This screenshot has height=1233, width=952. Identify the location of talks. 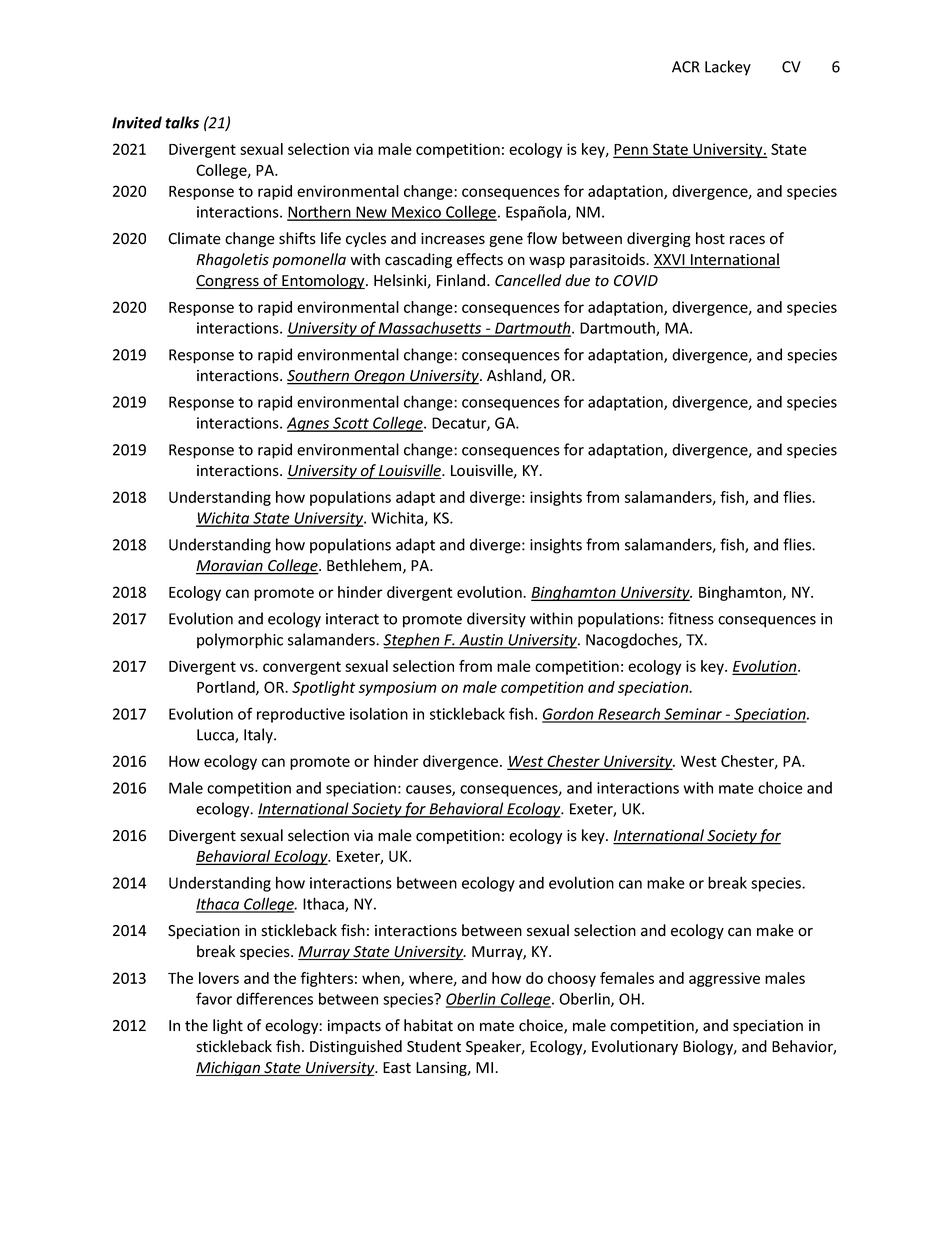
(182, 122).
